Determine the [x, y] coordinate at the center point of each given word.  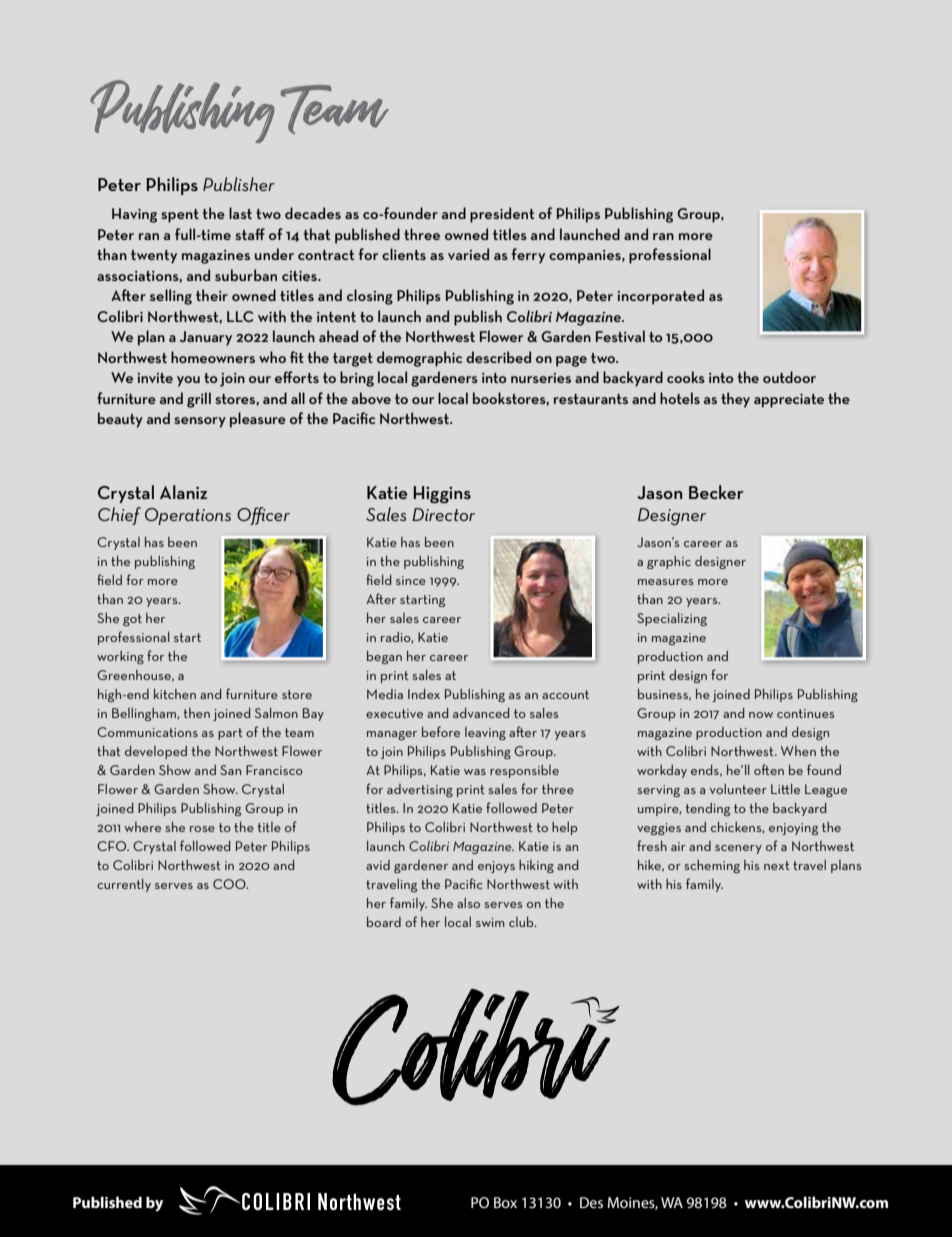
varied [468, 254]
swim [490, 922]
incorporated [661, 297]
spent [180, 216]
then [196, 713]
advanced [481, 713]
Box [505, 1202]
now [761, 715]
